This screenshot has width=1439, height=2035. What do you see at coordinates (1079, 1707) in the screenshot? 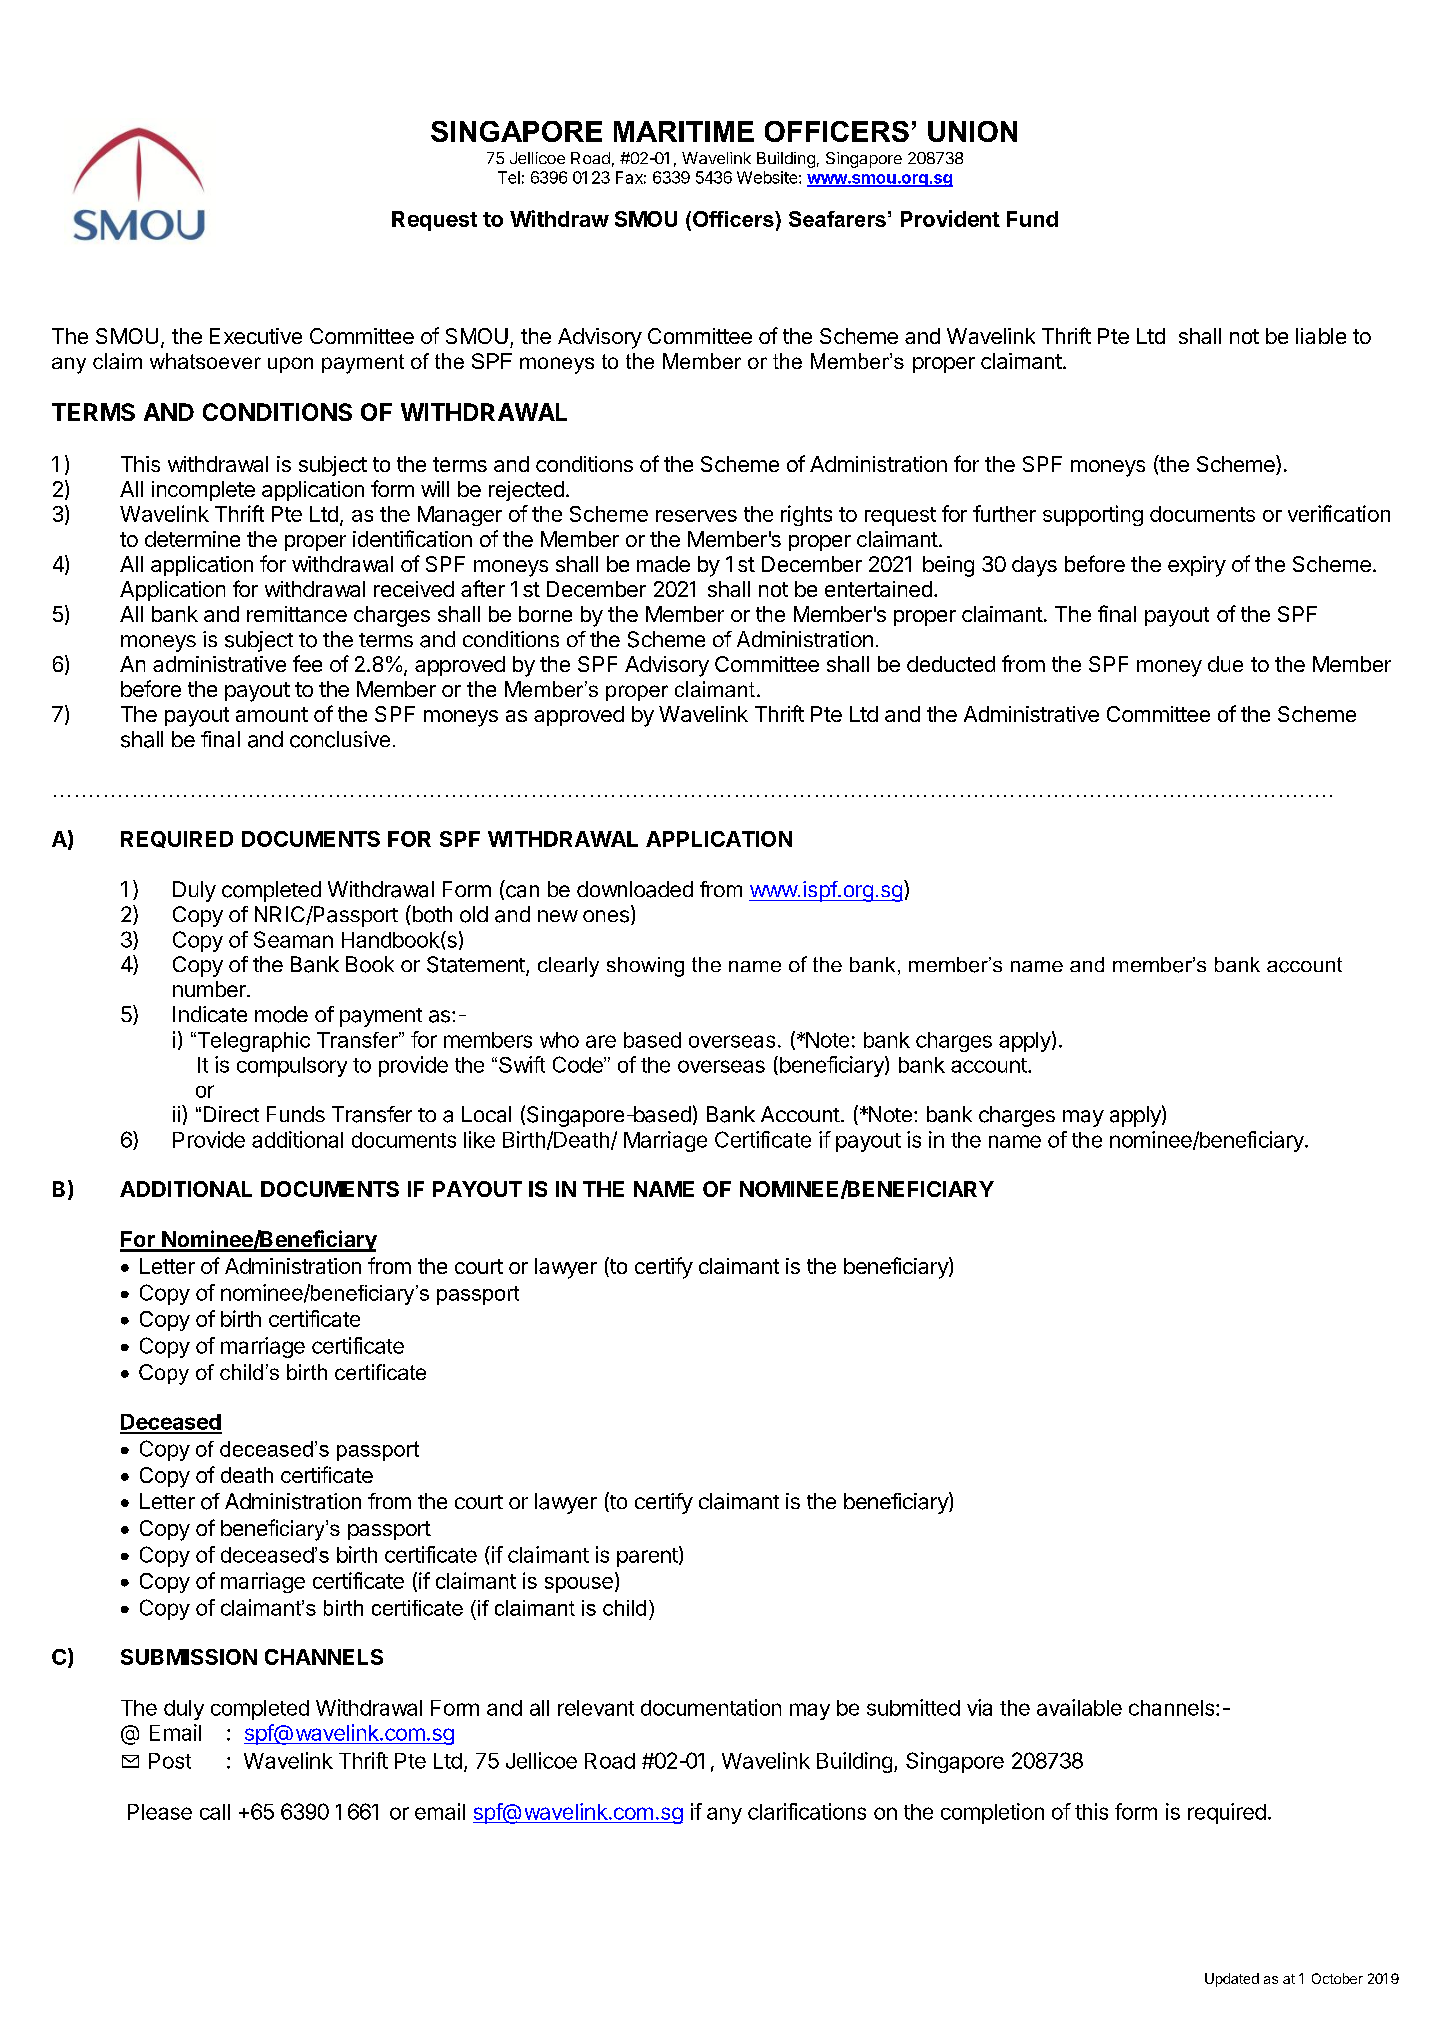
I see `available` at bounding box center [1079, 1707].
